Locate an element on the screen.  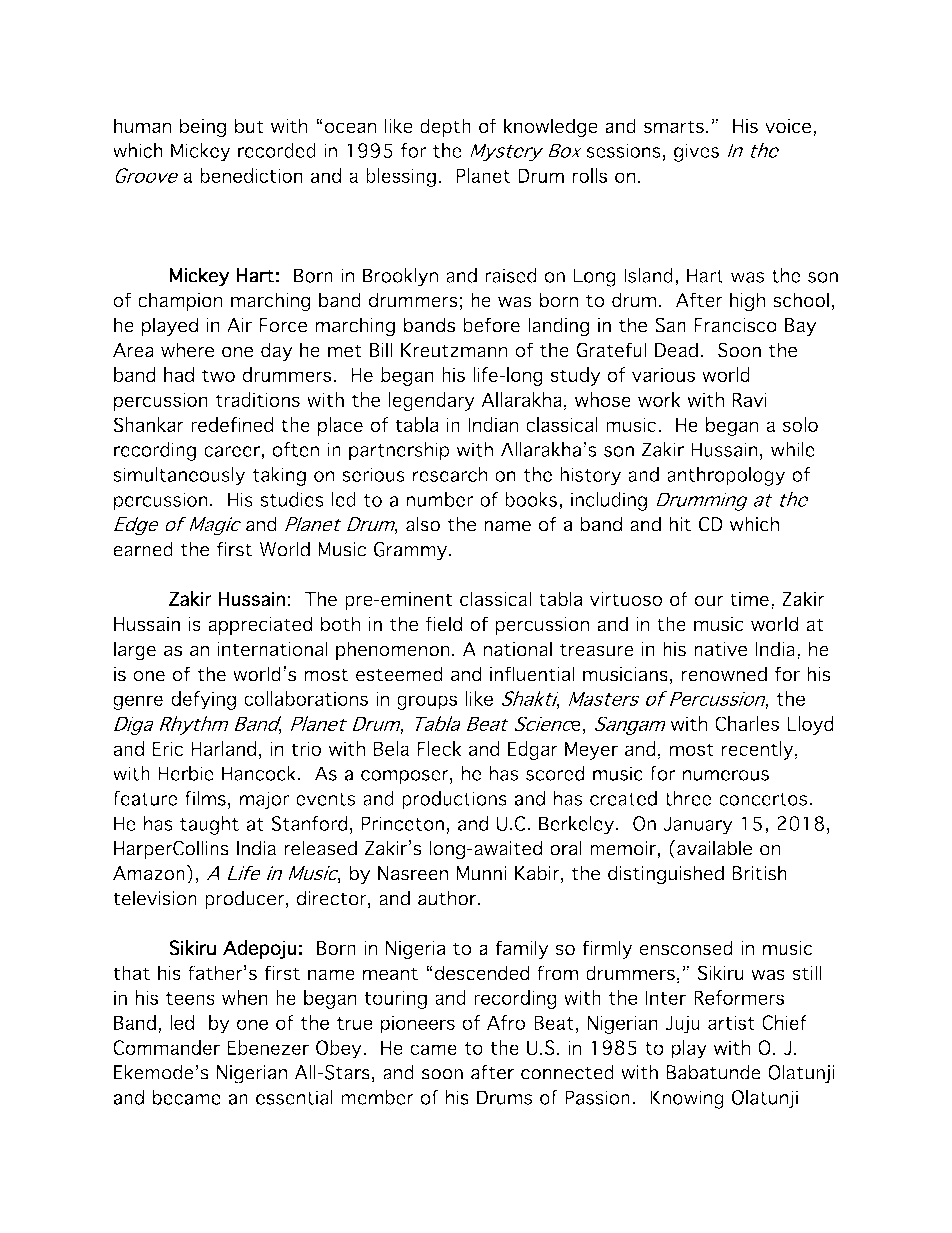
depth is located at coordinates (445, 127).
